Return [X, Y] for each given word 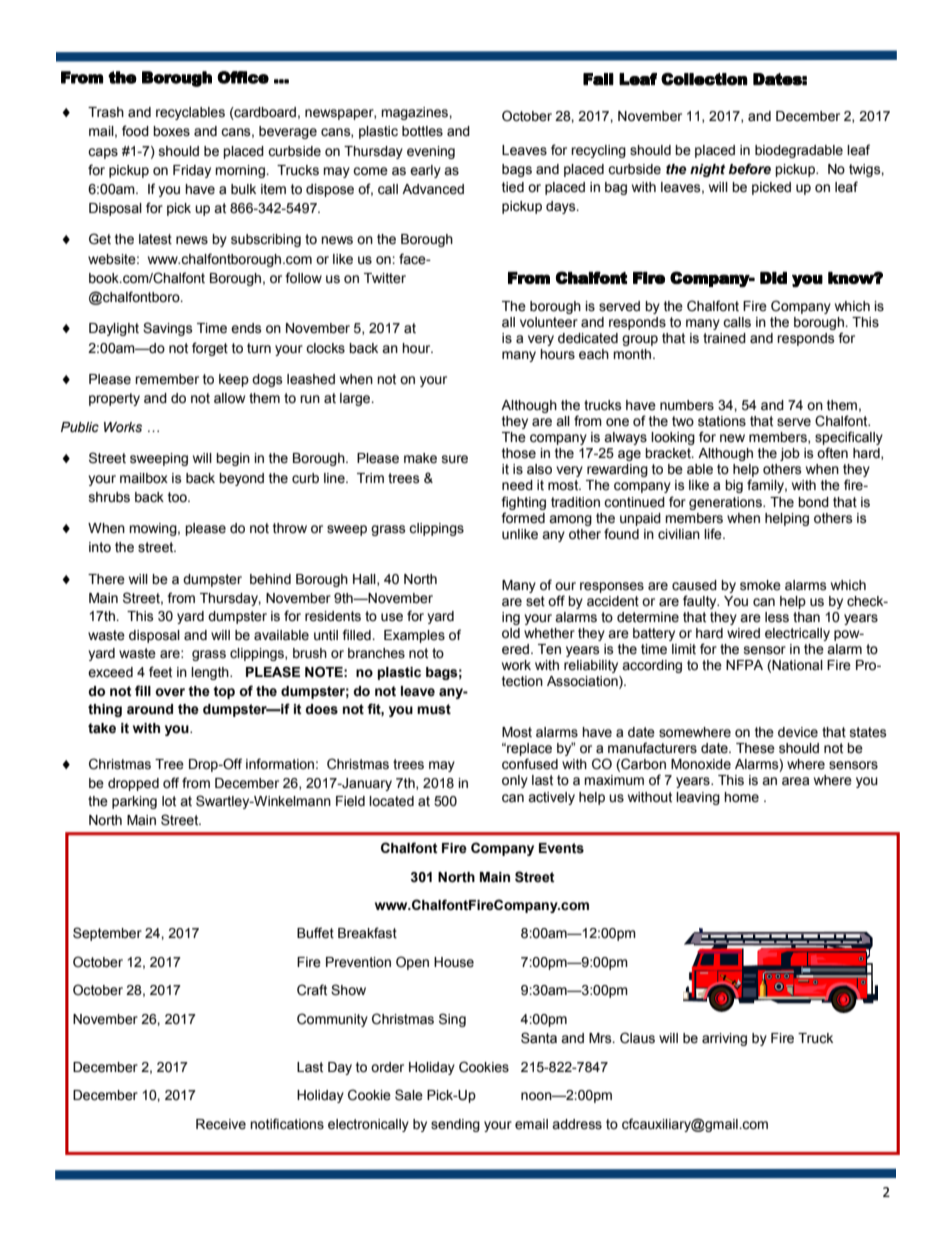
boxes [171, 131]
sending [455, 1125]
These [755, 748]
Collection [704, 79]
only [515, 781]
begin [233, 459]
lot [169, 801]
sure [455, 459]
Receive [221, 1124]
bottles [422, 131]
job [790, 454]
